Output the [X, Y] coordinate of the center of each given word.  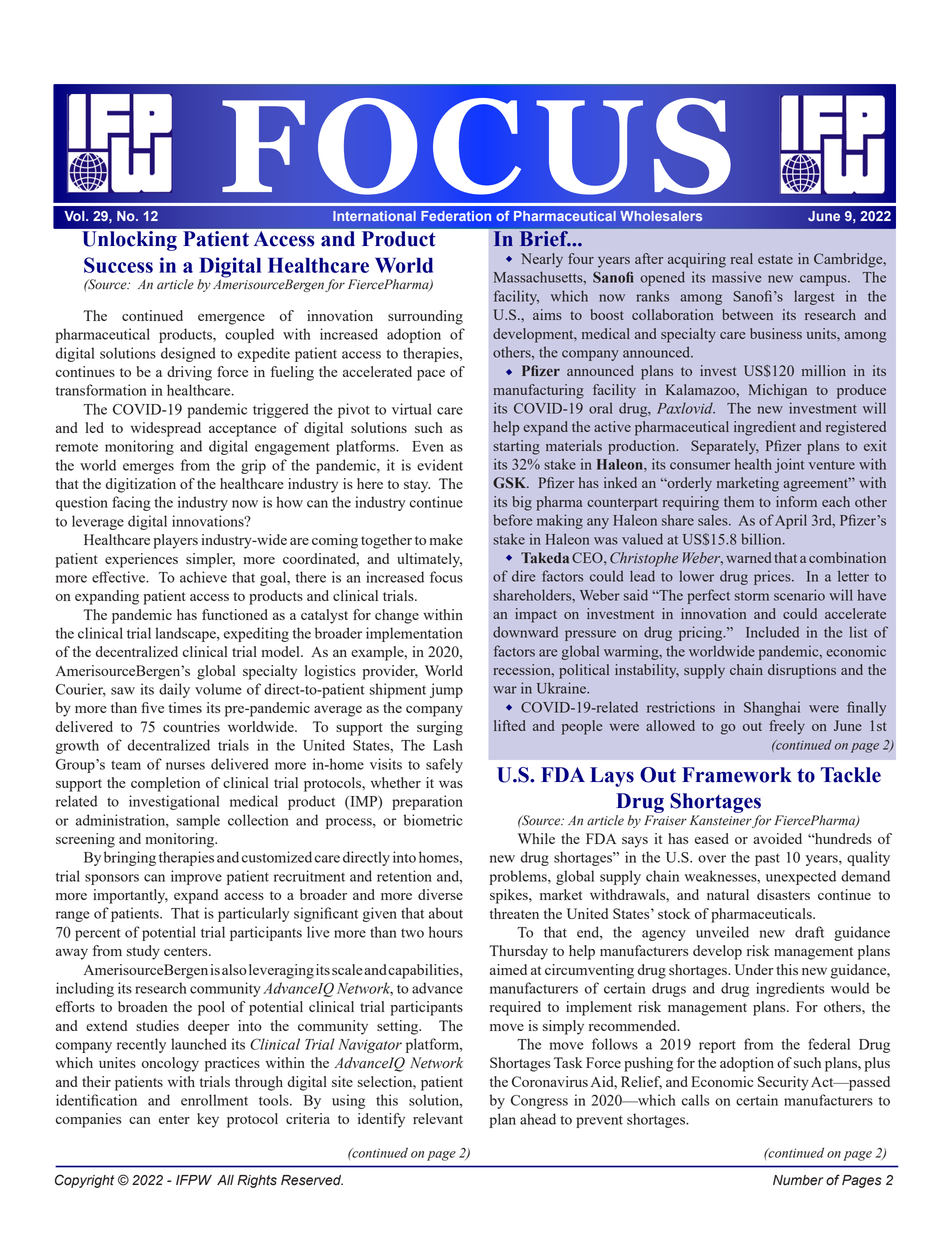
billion [762, 539]
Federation [456, 216]
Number [798, 1180]
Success [118, 265]
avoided [777, 838]
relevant [438, 1118]
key [208, 1120]
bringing [130, 858]
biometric [433, 820]
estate [775, 259]
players [175, 541]
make [446, 539]
